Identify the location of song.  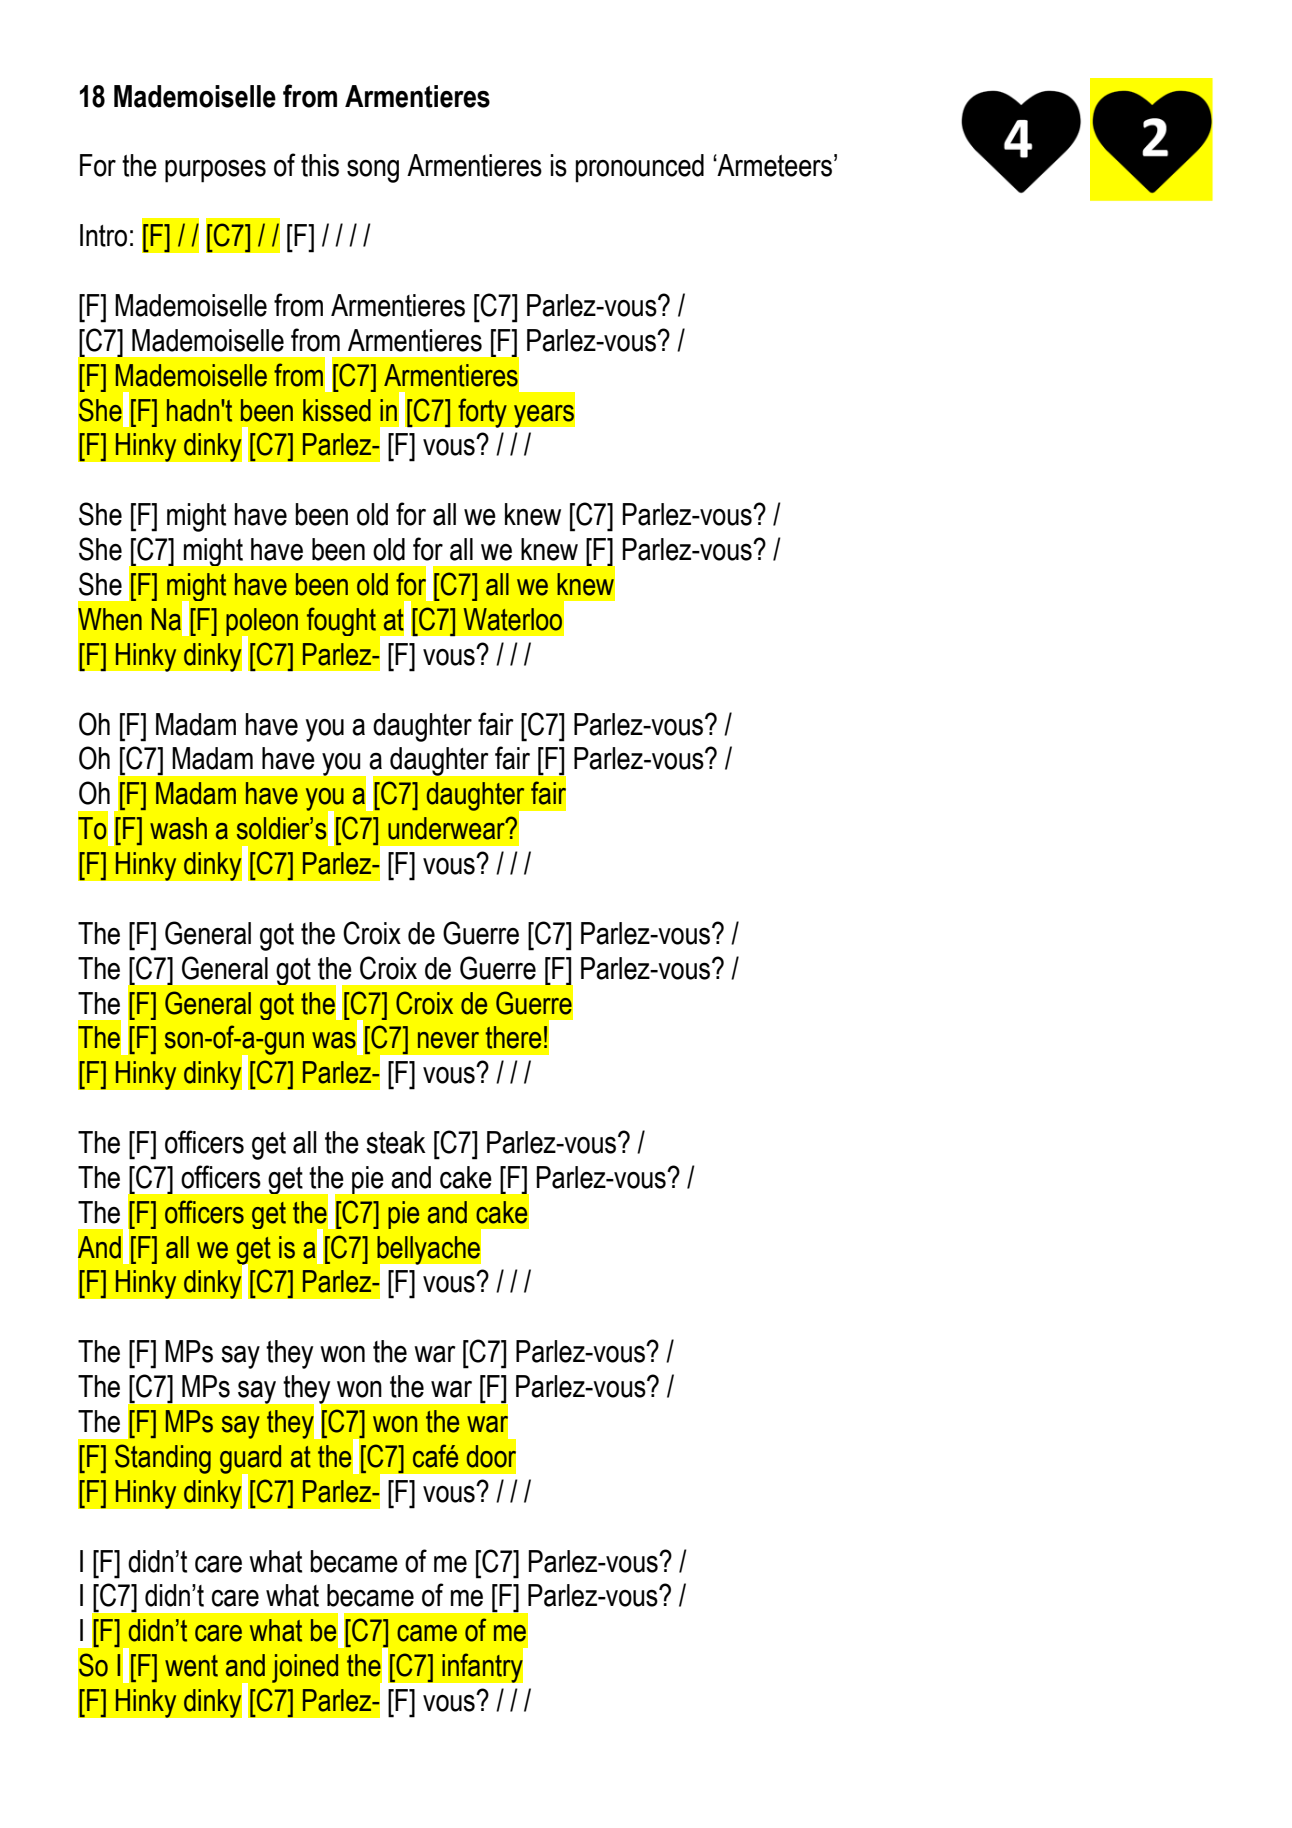
(373, 171).
